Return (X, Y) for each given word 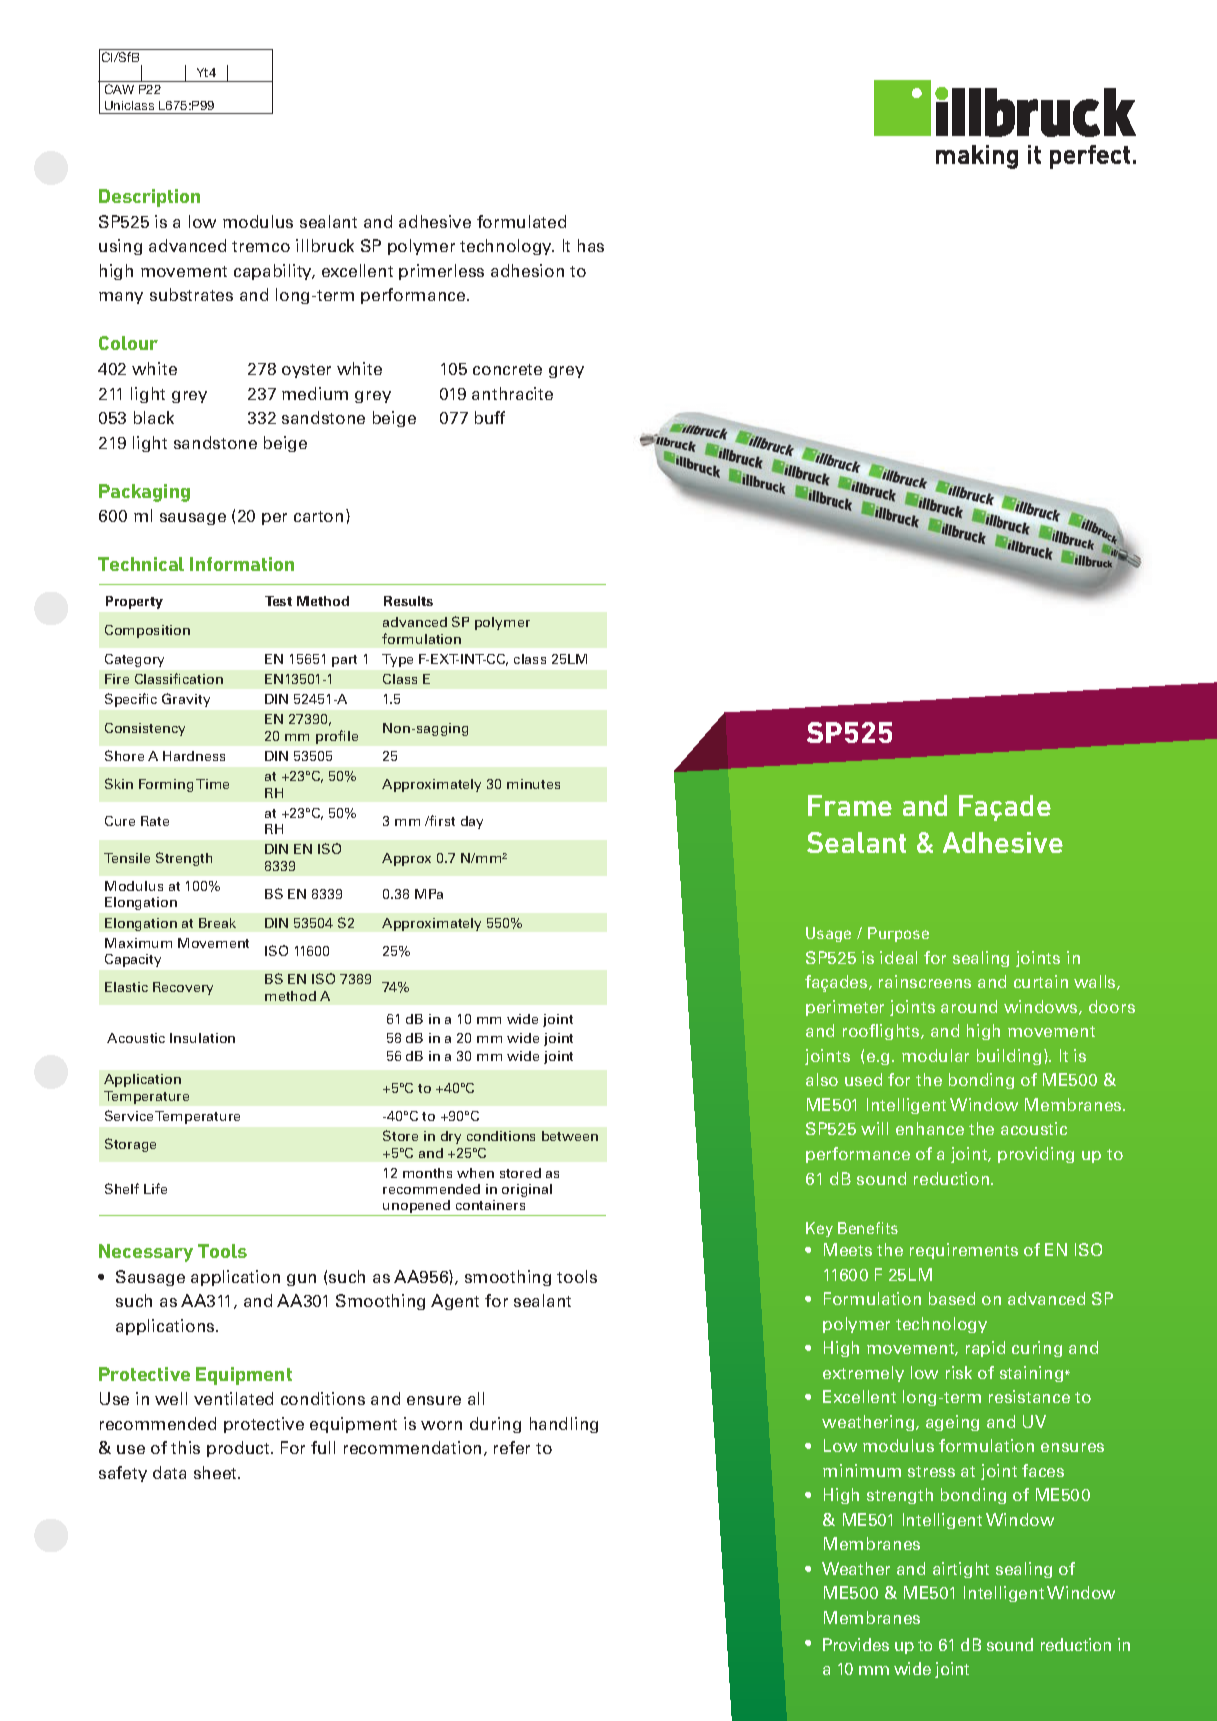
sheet (217, 1472)
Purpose (898, 934)
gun (301, 1280)
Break (217, 923)
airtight (961, 1570)
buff (490, 417)
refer (512, 1447)
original (527, 1190)
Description (149, 198)
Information (242, 564)
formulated (521, 221)
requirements (964, 1251)
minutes (533, 784)
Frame (850, 805)
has (591, 245)
